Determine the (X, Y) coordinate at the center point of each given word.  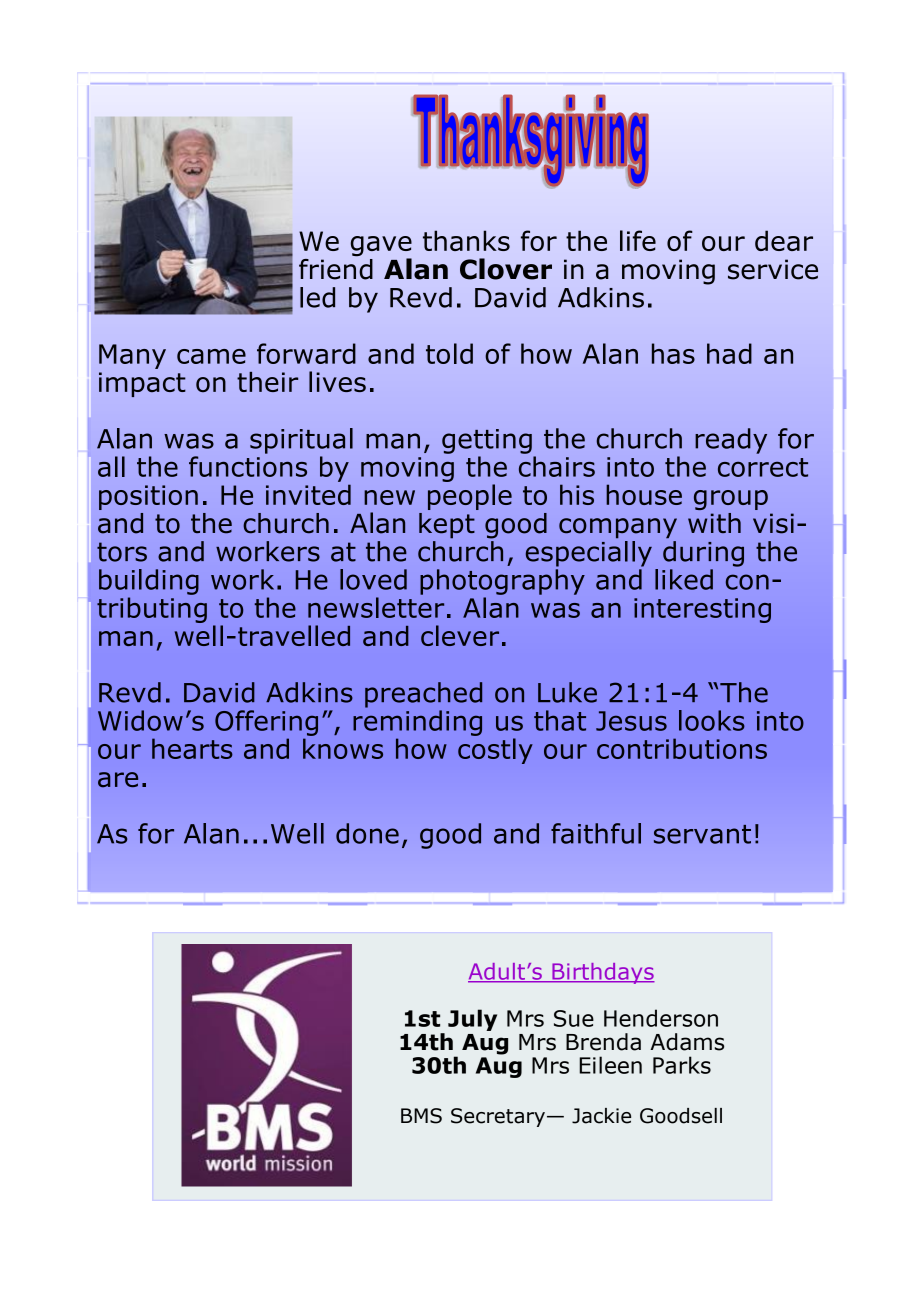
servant (702, 834)
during (703, 554)
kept (447, 526)
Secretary (499, 1117)
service (773, 269)
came (211, 356)
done (367, 833)
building (149, 582)
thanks (466, 240)
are (118, 780)
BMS (421, 1116)
